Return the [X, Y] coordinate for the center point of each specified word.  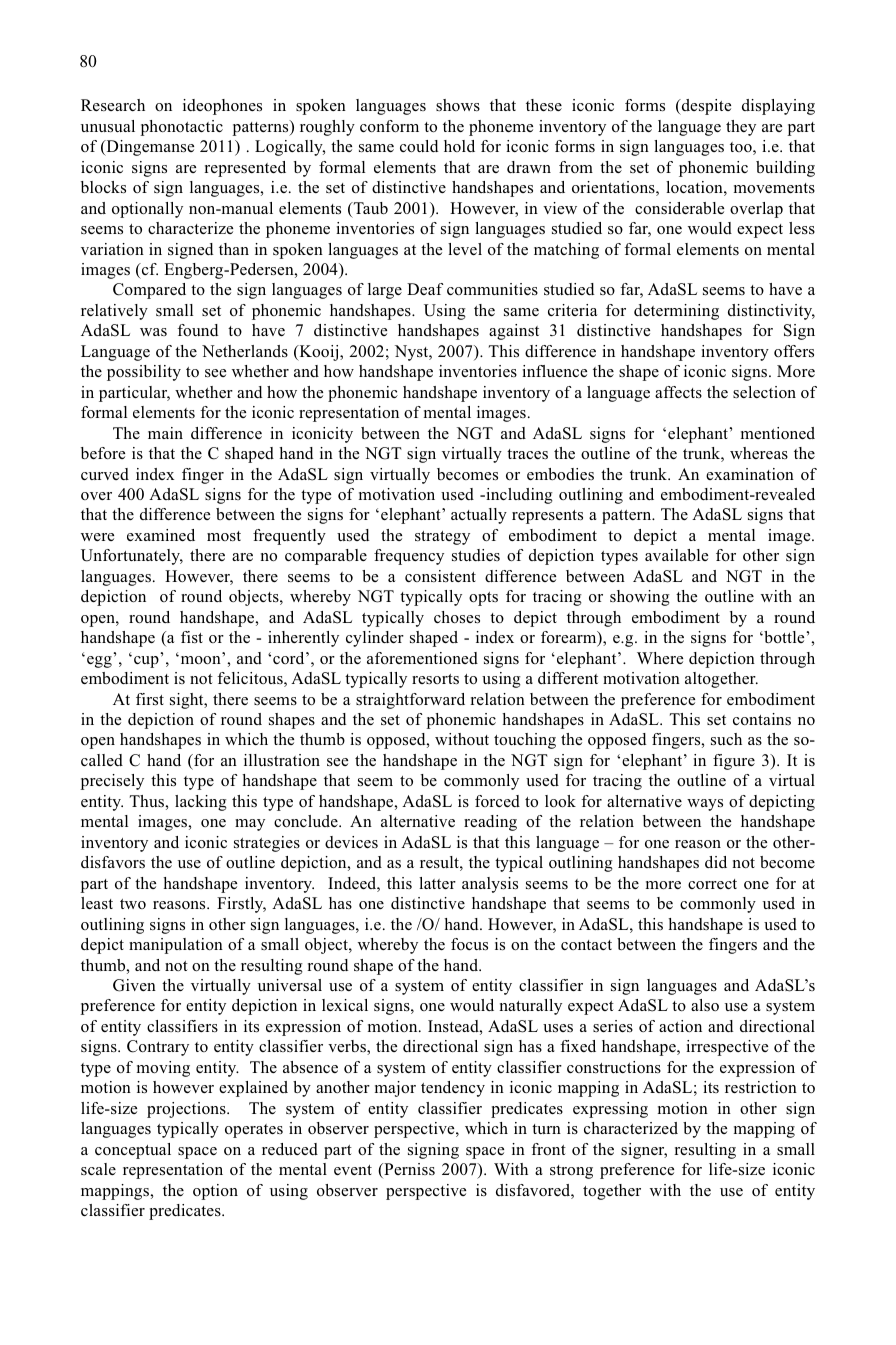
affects [678, 392]
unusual [108, 126]
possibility [144, 373]
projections [187, 1110]
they [741, 128]
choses [457, 617]
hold [459, 146]
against [514, 332]
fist [192, 637]
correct [712, 884]
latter [437, 883]
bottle [783, 637]
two [133, 904]
